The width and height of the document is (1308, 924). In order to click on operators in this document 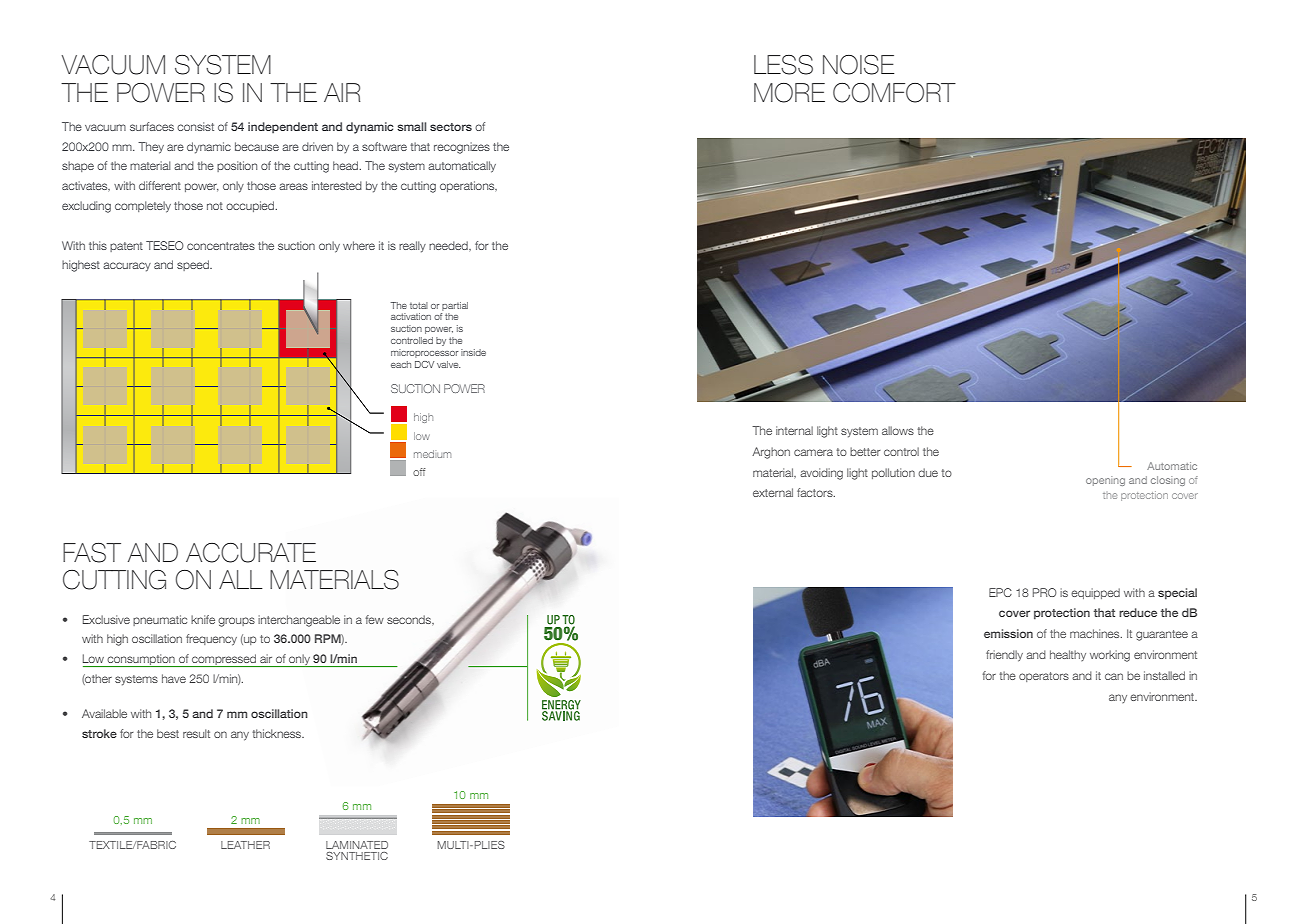, I will do `click(1044, 677)`.
